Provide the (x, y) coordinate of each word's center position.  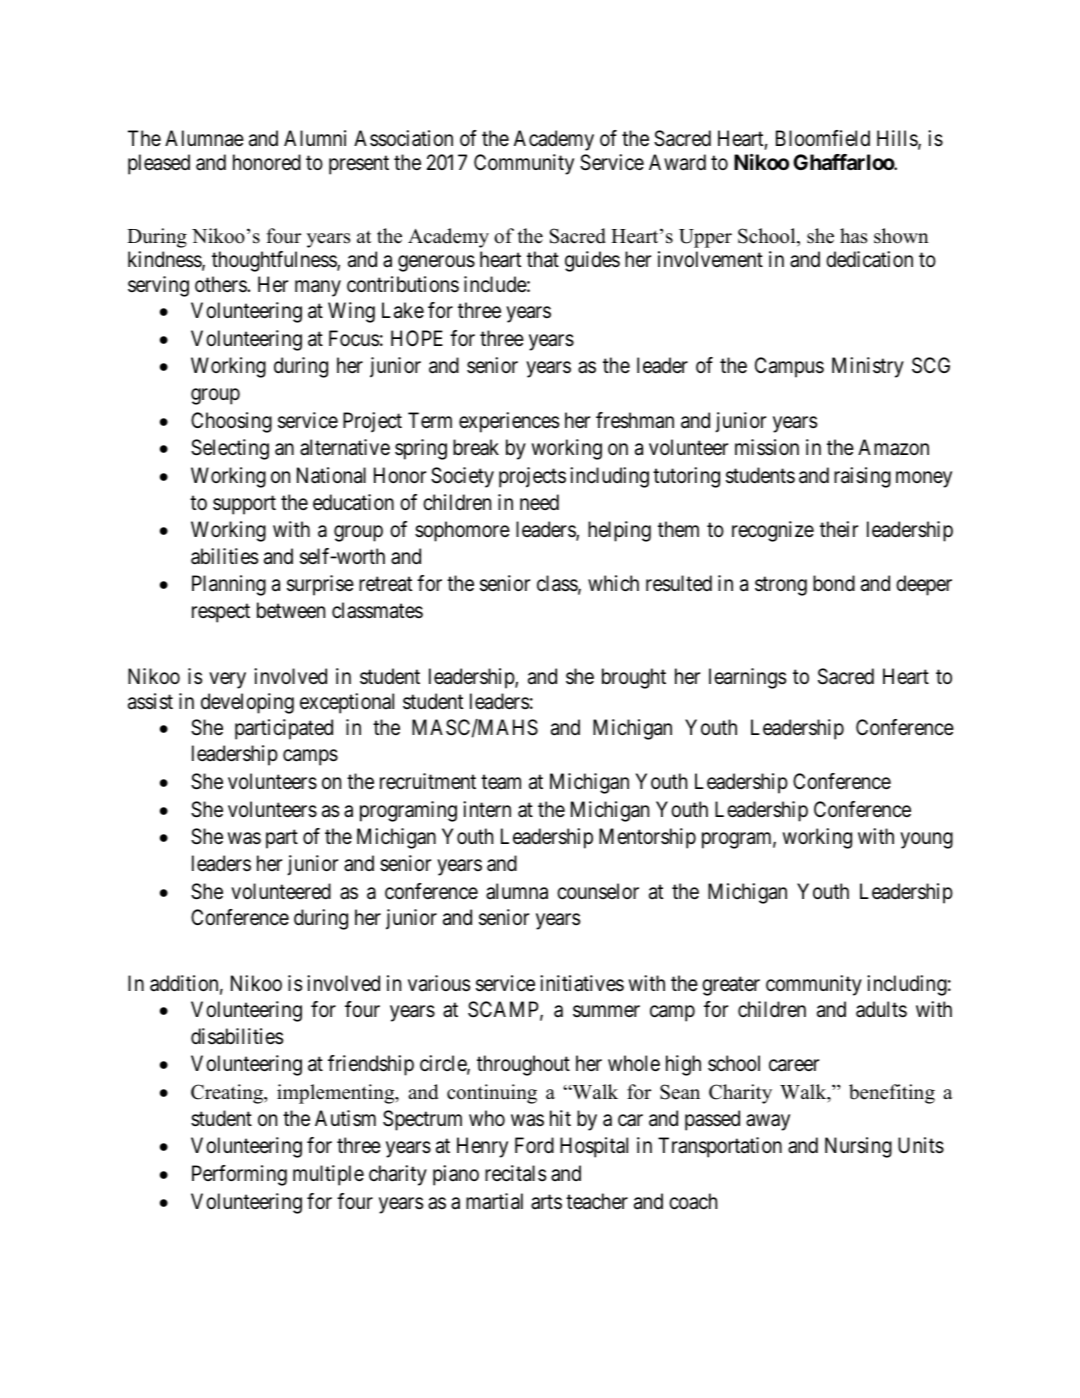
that (543, 259)
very (228, 681)
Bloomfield (823, 138)
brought (634, 678)
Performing (239, 1175)
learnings (747, 678)
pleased (159, 164)
